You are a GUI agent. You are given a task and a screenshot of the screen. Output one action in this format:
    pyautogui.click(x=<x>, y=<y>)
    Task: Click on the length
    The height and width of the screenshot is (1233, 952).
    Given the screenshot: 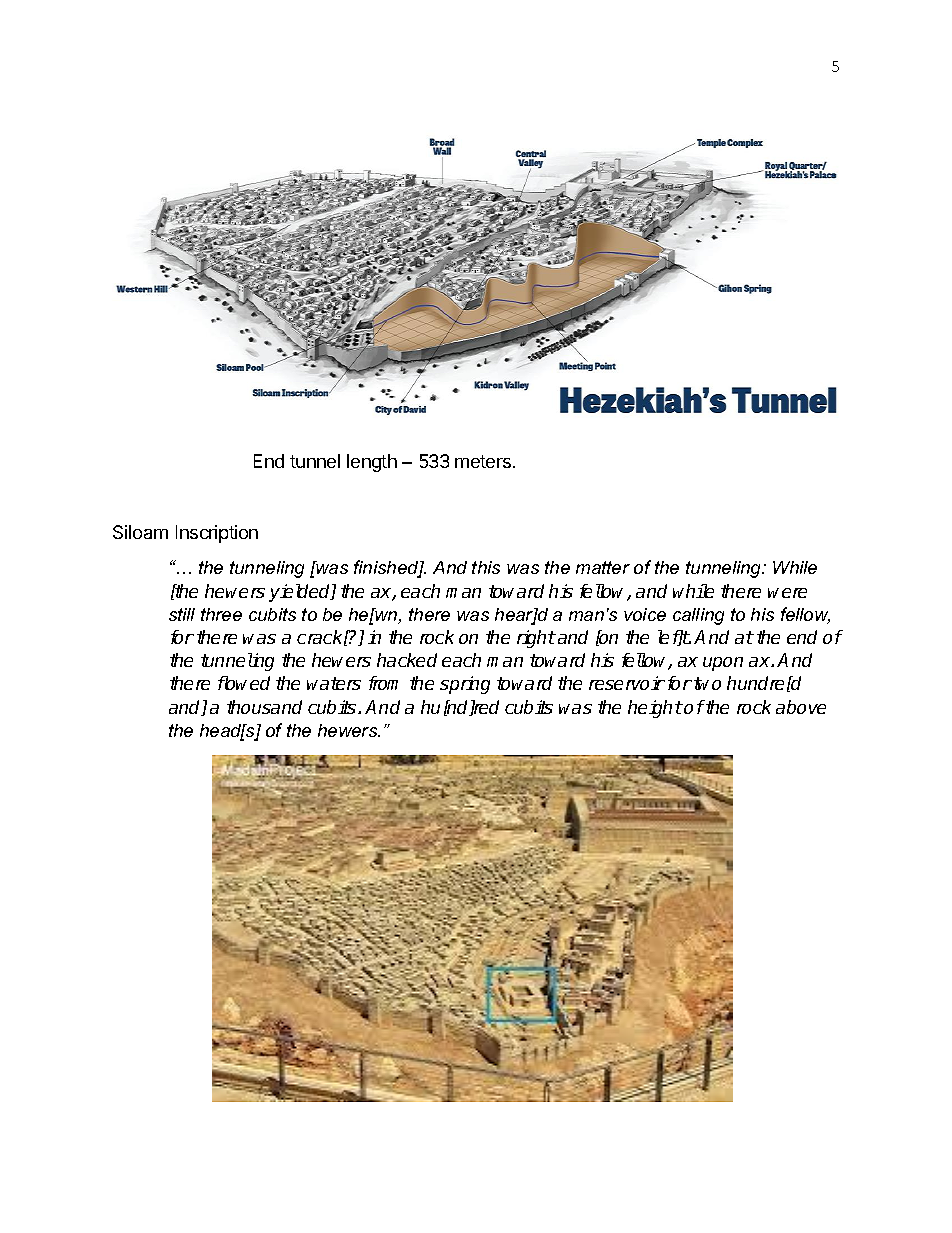 What is the action you would take?
    pyautogui.click(x=372, y=463)
